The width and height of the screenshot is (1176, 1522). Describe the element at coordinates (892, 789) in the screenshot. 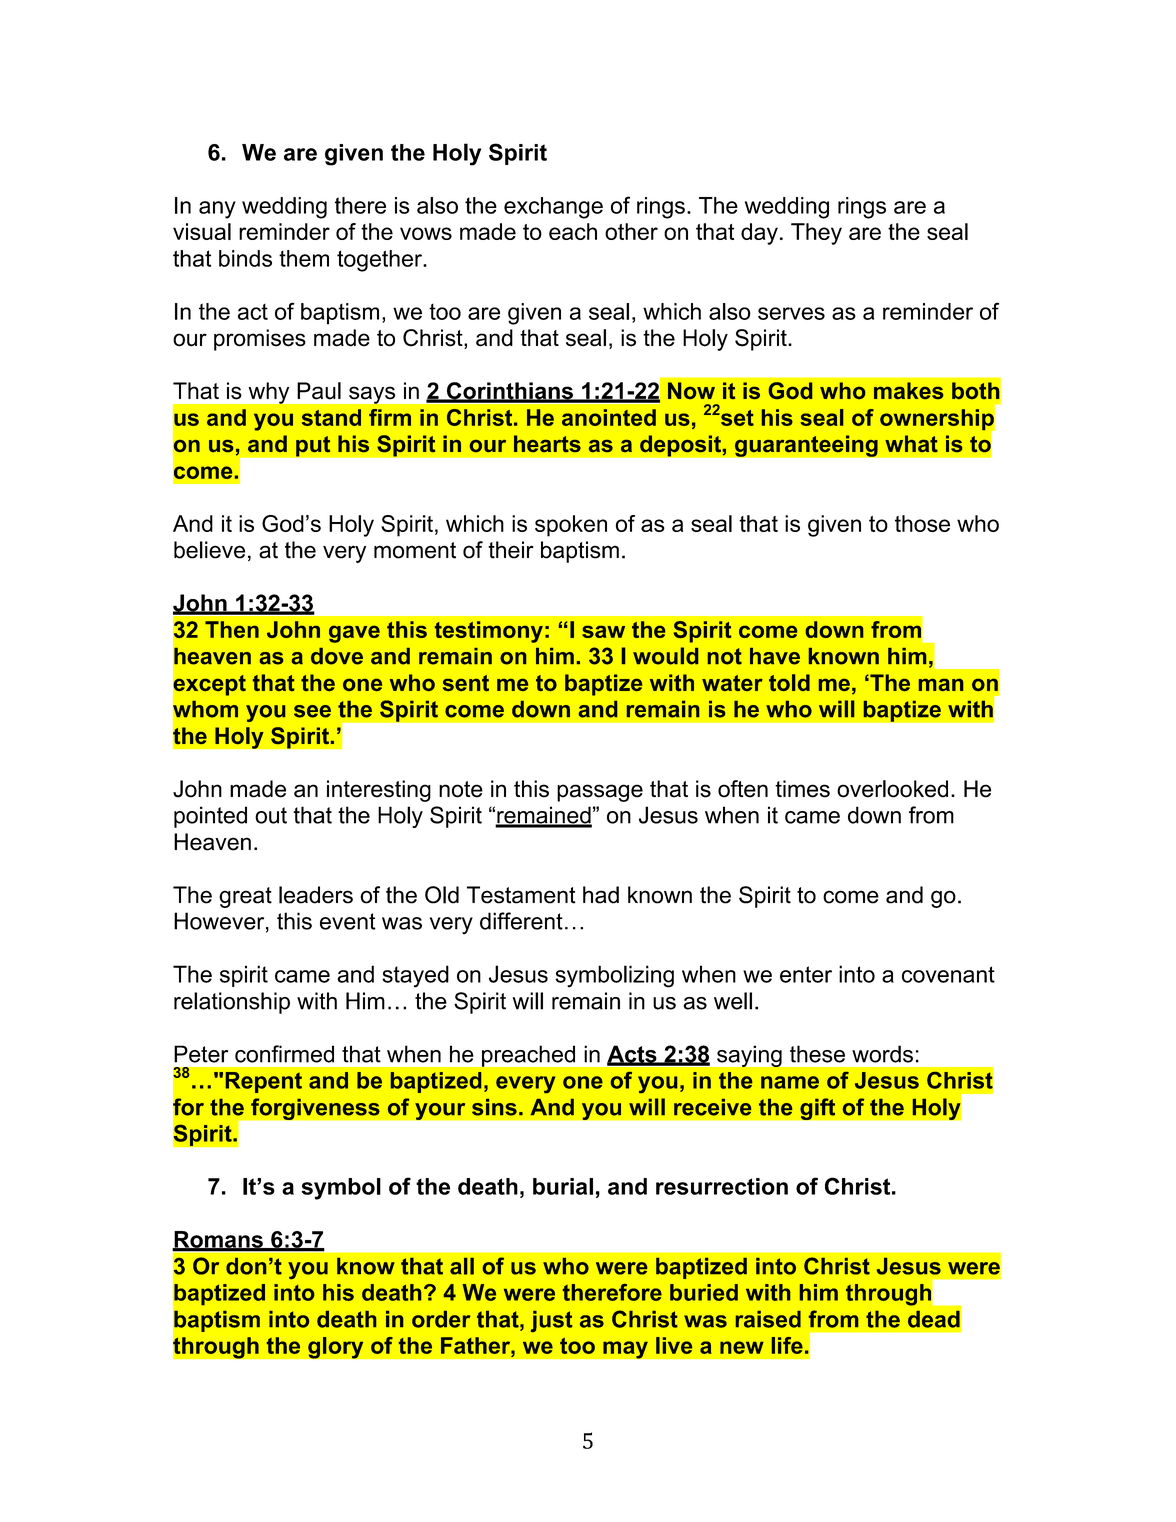

I see `overlooked` at that location.
